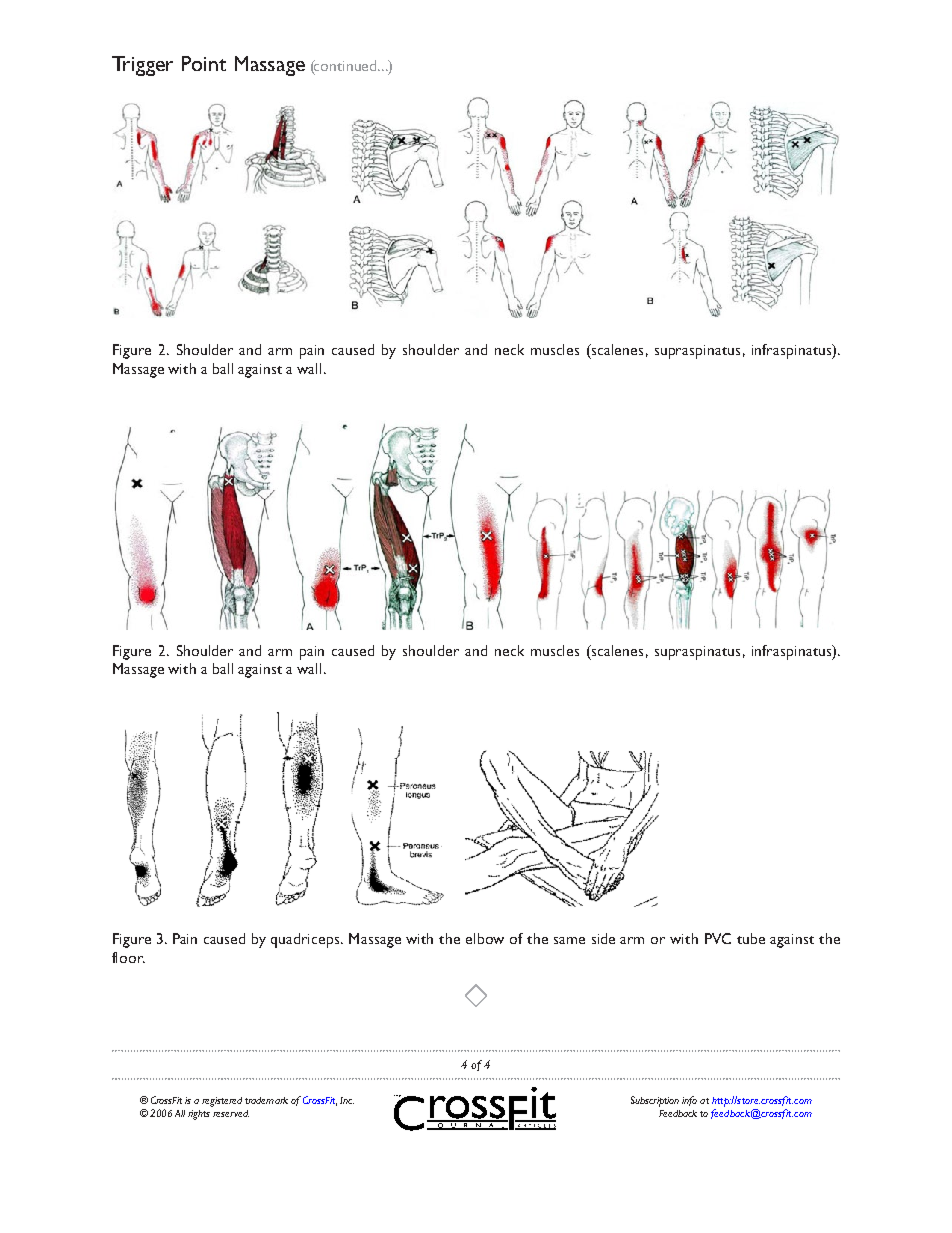 Image resolution: width=952 pixels, height=1233 pixels. What do you see at coordinates (222, 1102) in the screenshot?
I see `registered` at bounding box center [222, 1102].
